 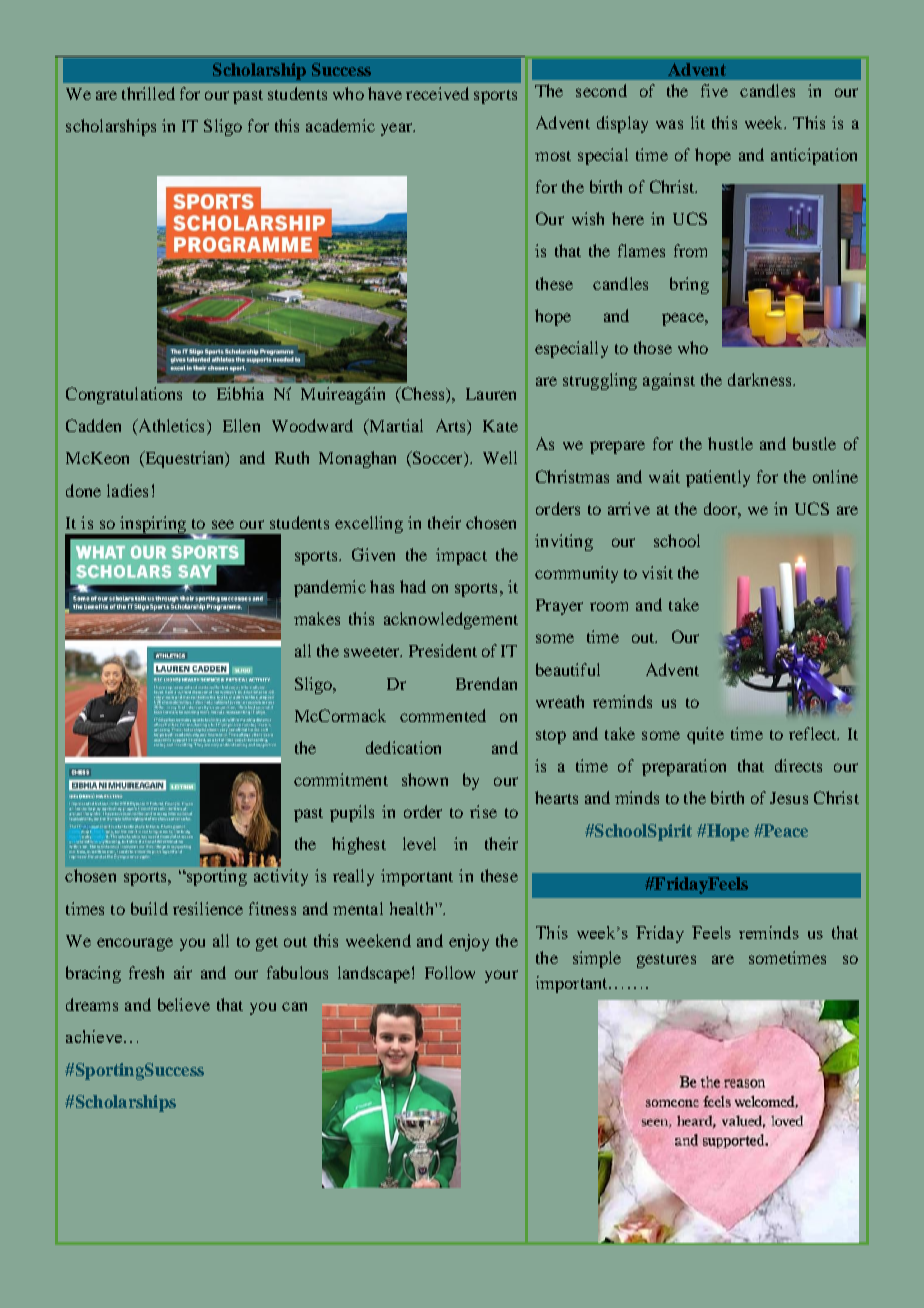 What do you see at coordinates (657, 572) in the screenshot?
I see `visit` at bounding box center [657, 572].
